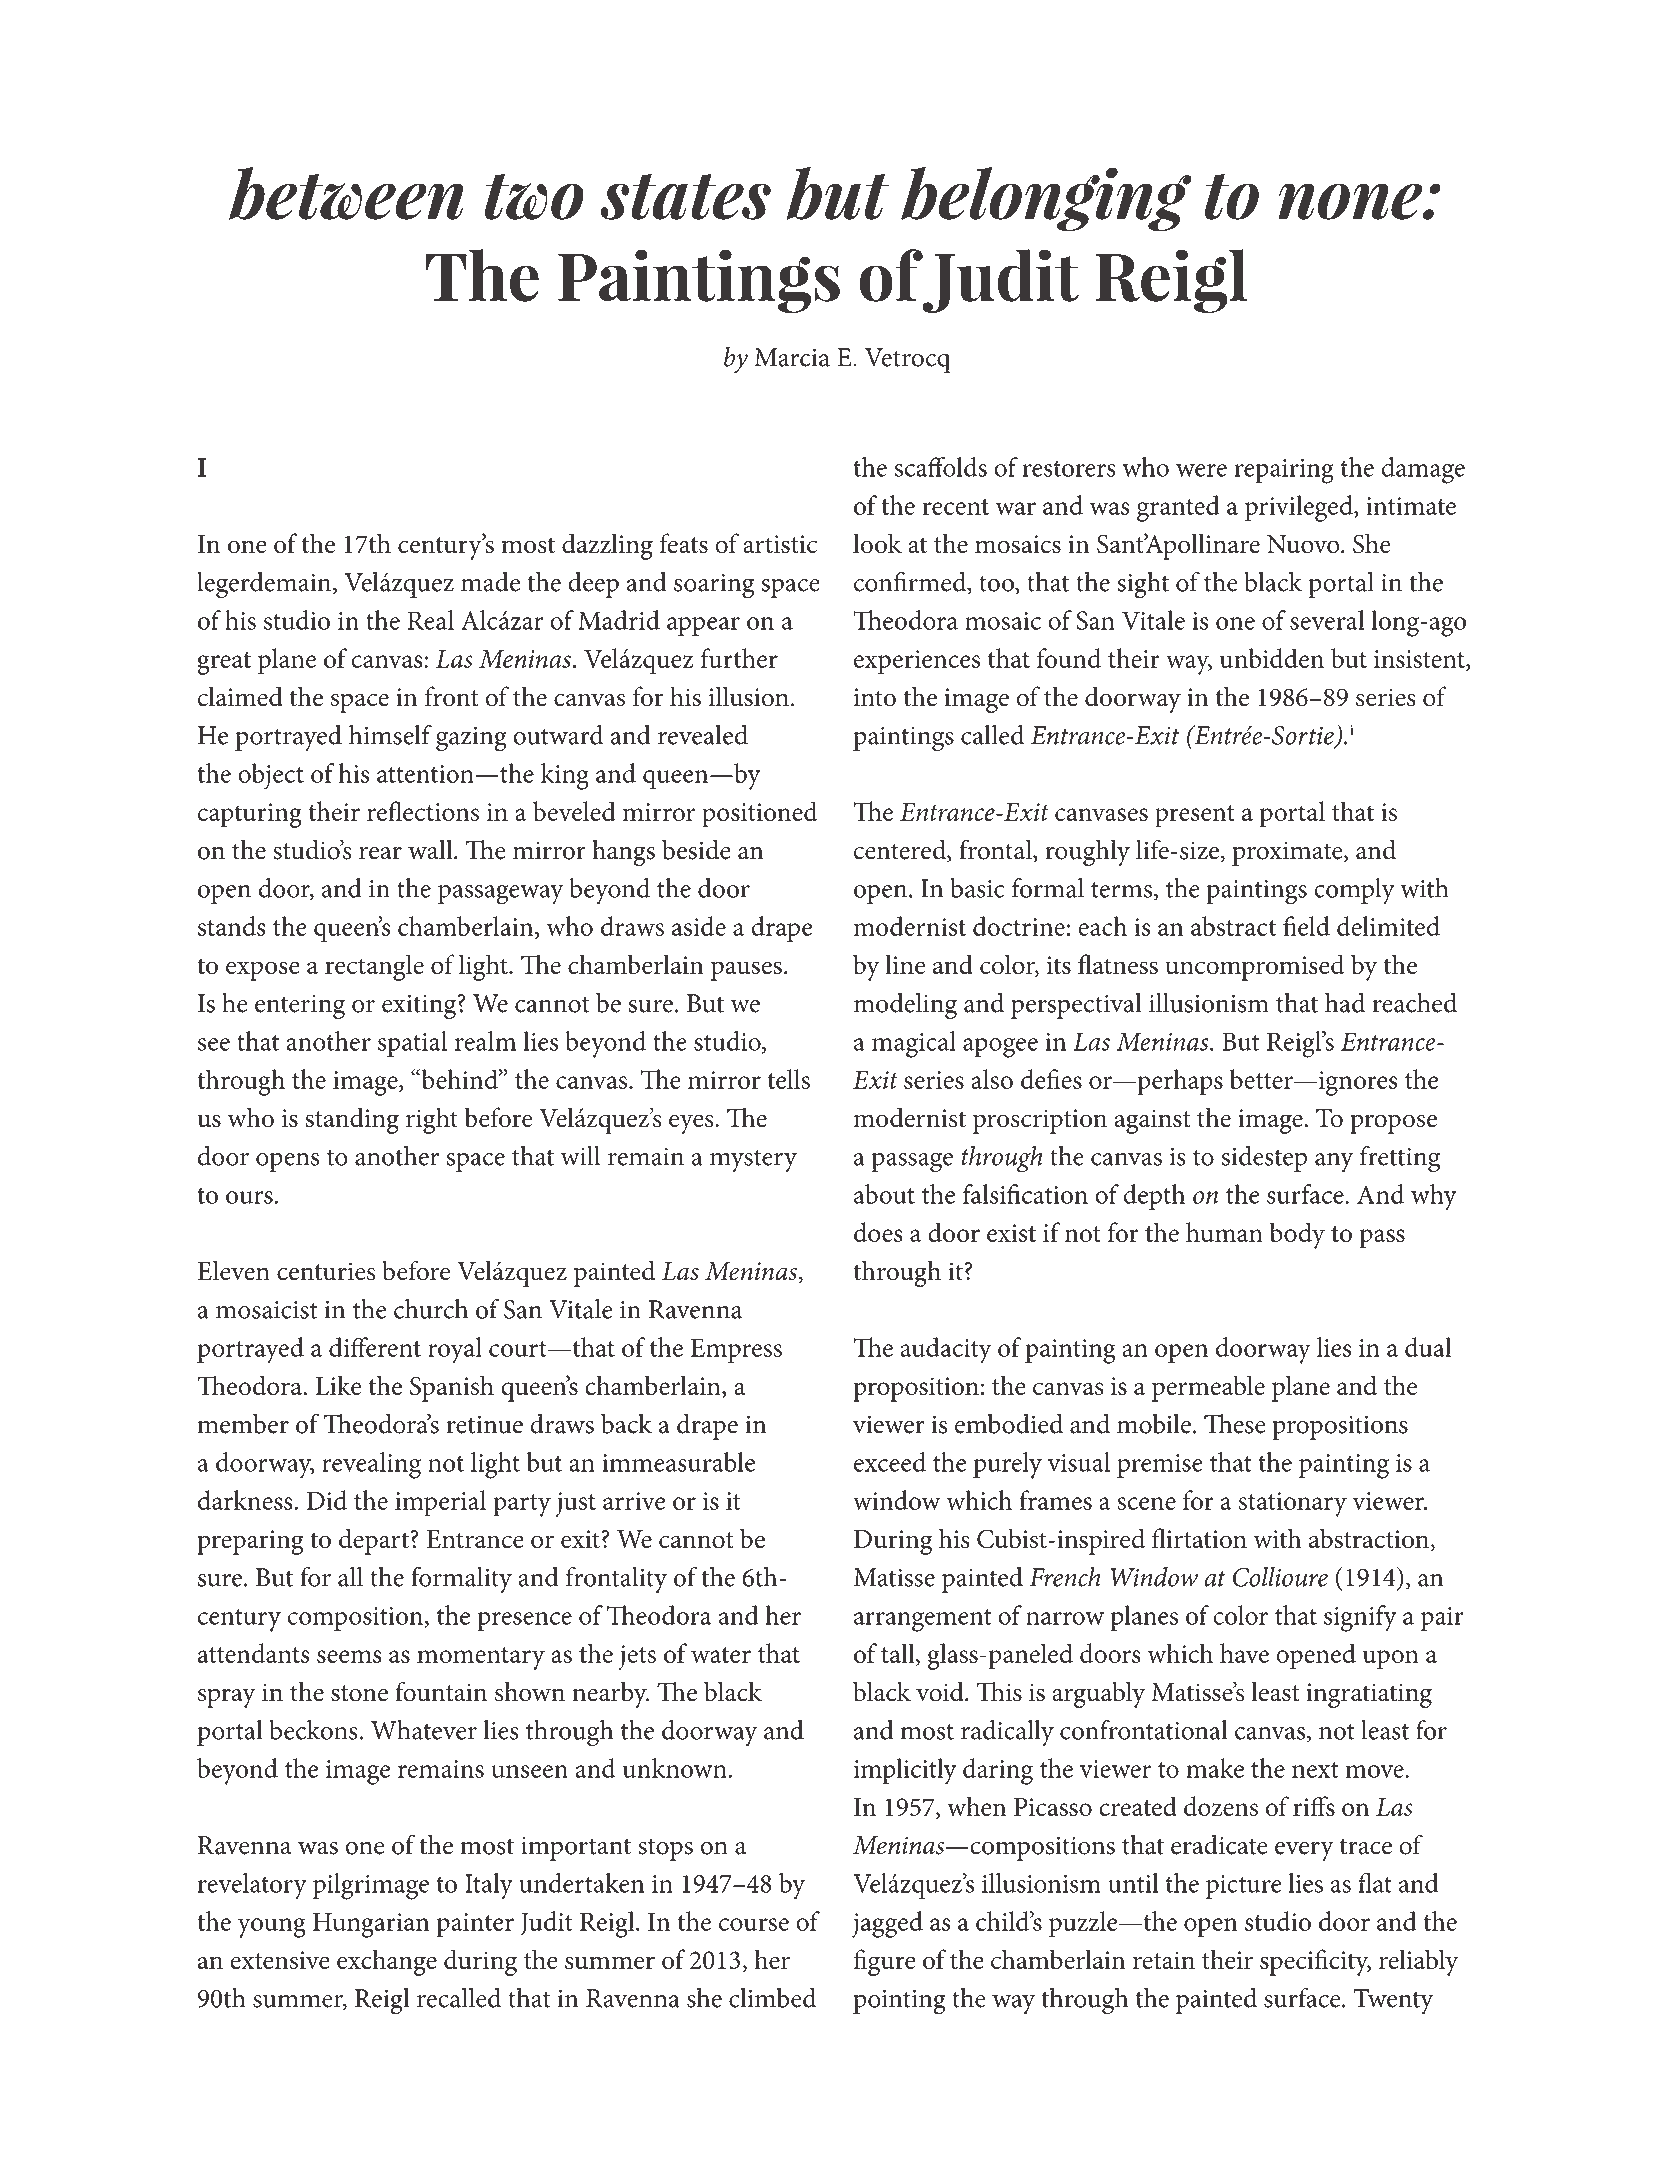  I want to click on between, so click(346, 193).
